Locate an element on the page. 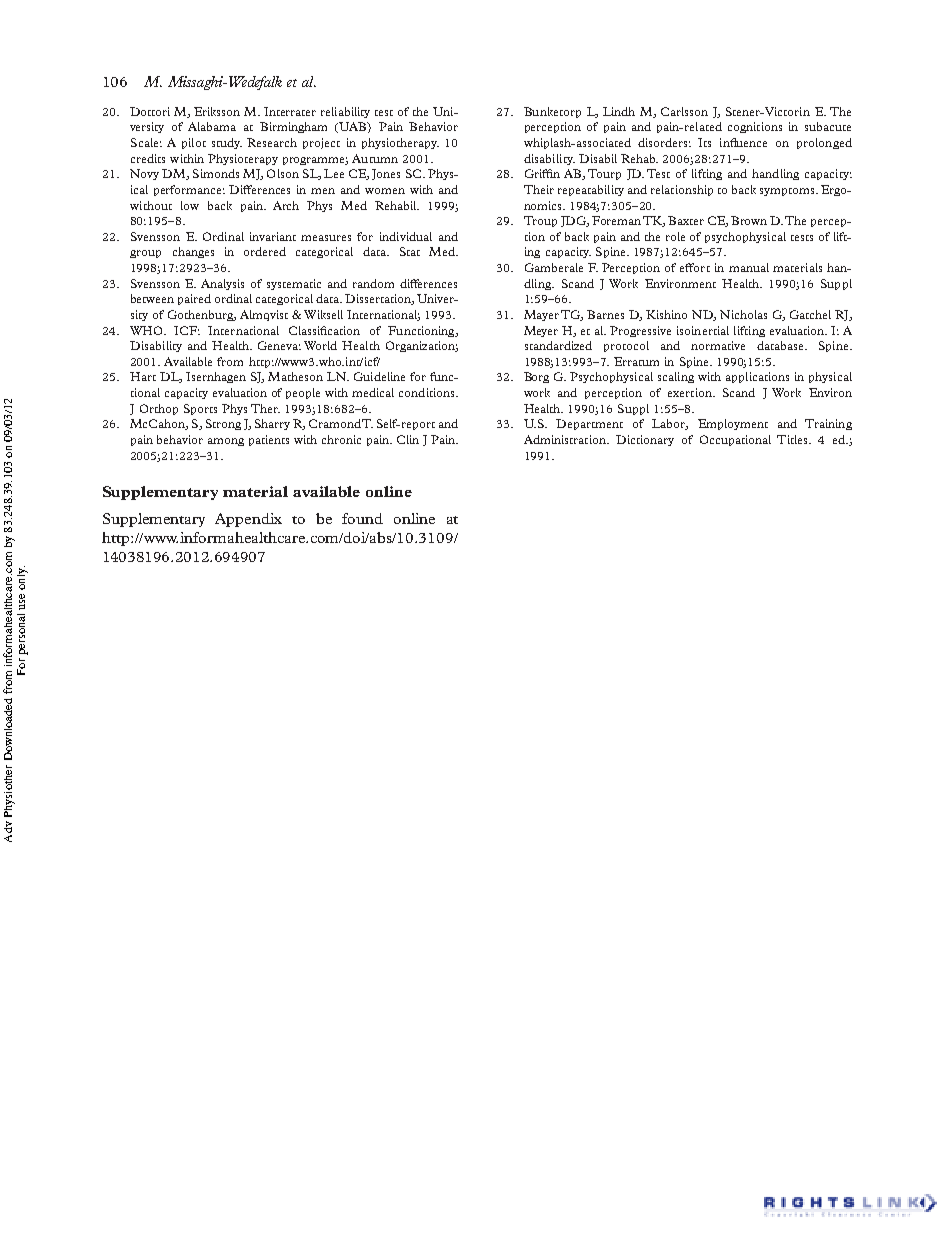 The height and width of the page is (1240, 952). reliability is located at coordinates (345, 112).
